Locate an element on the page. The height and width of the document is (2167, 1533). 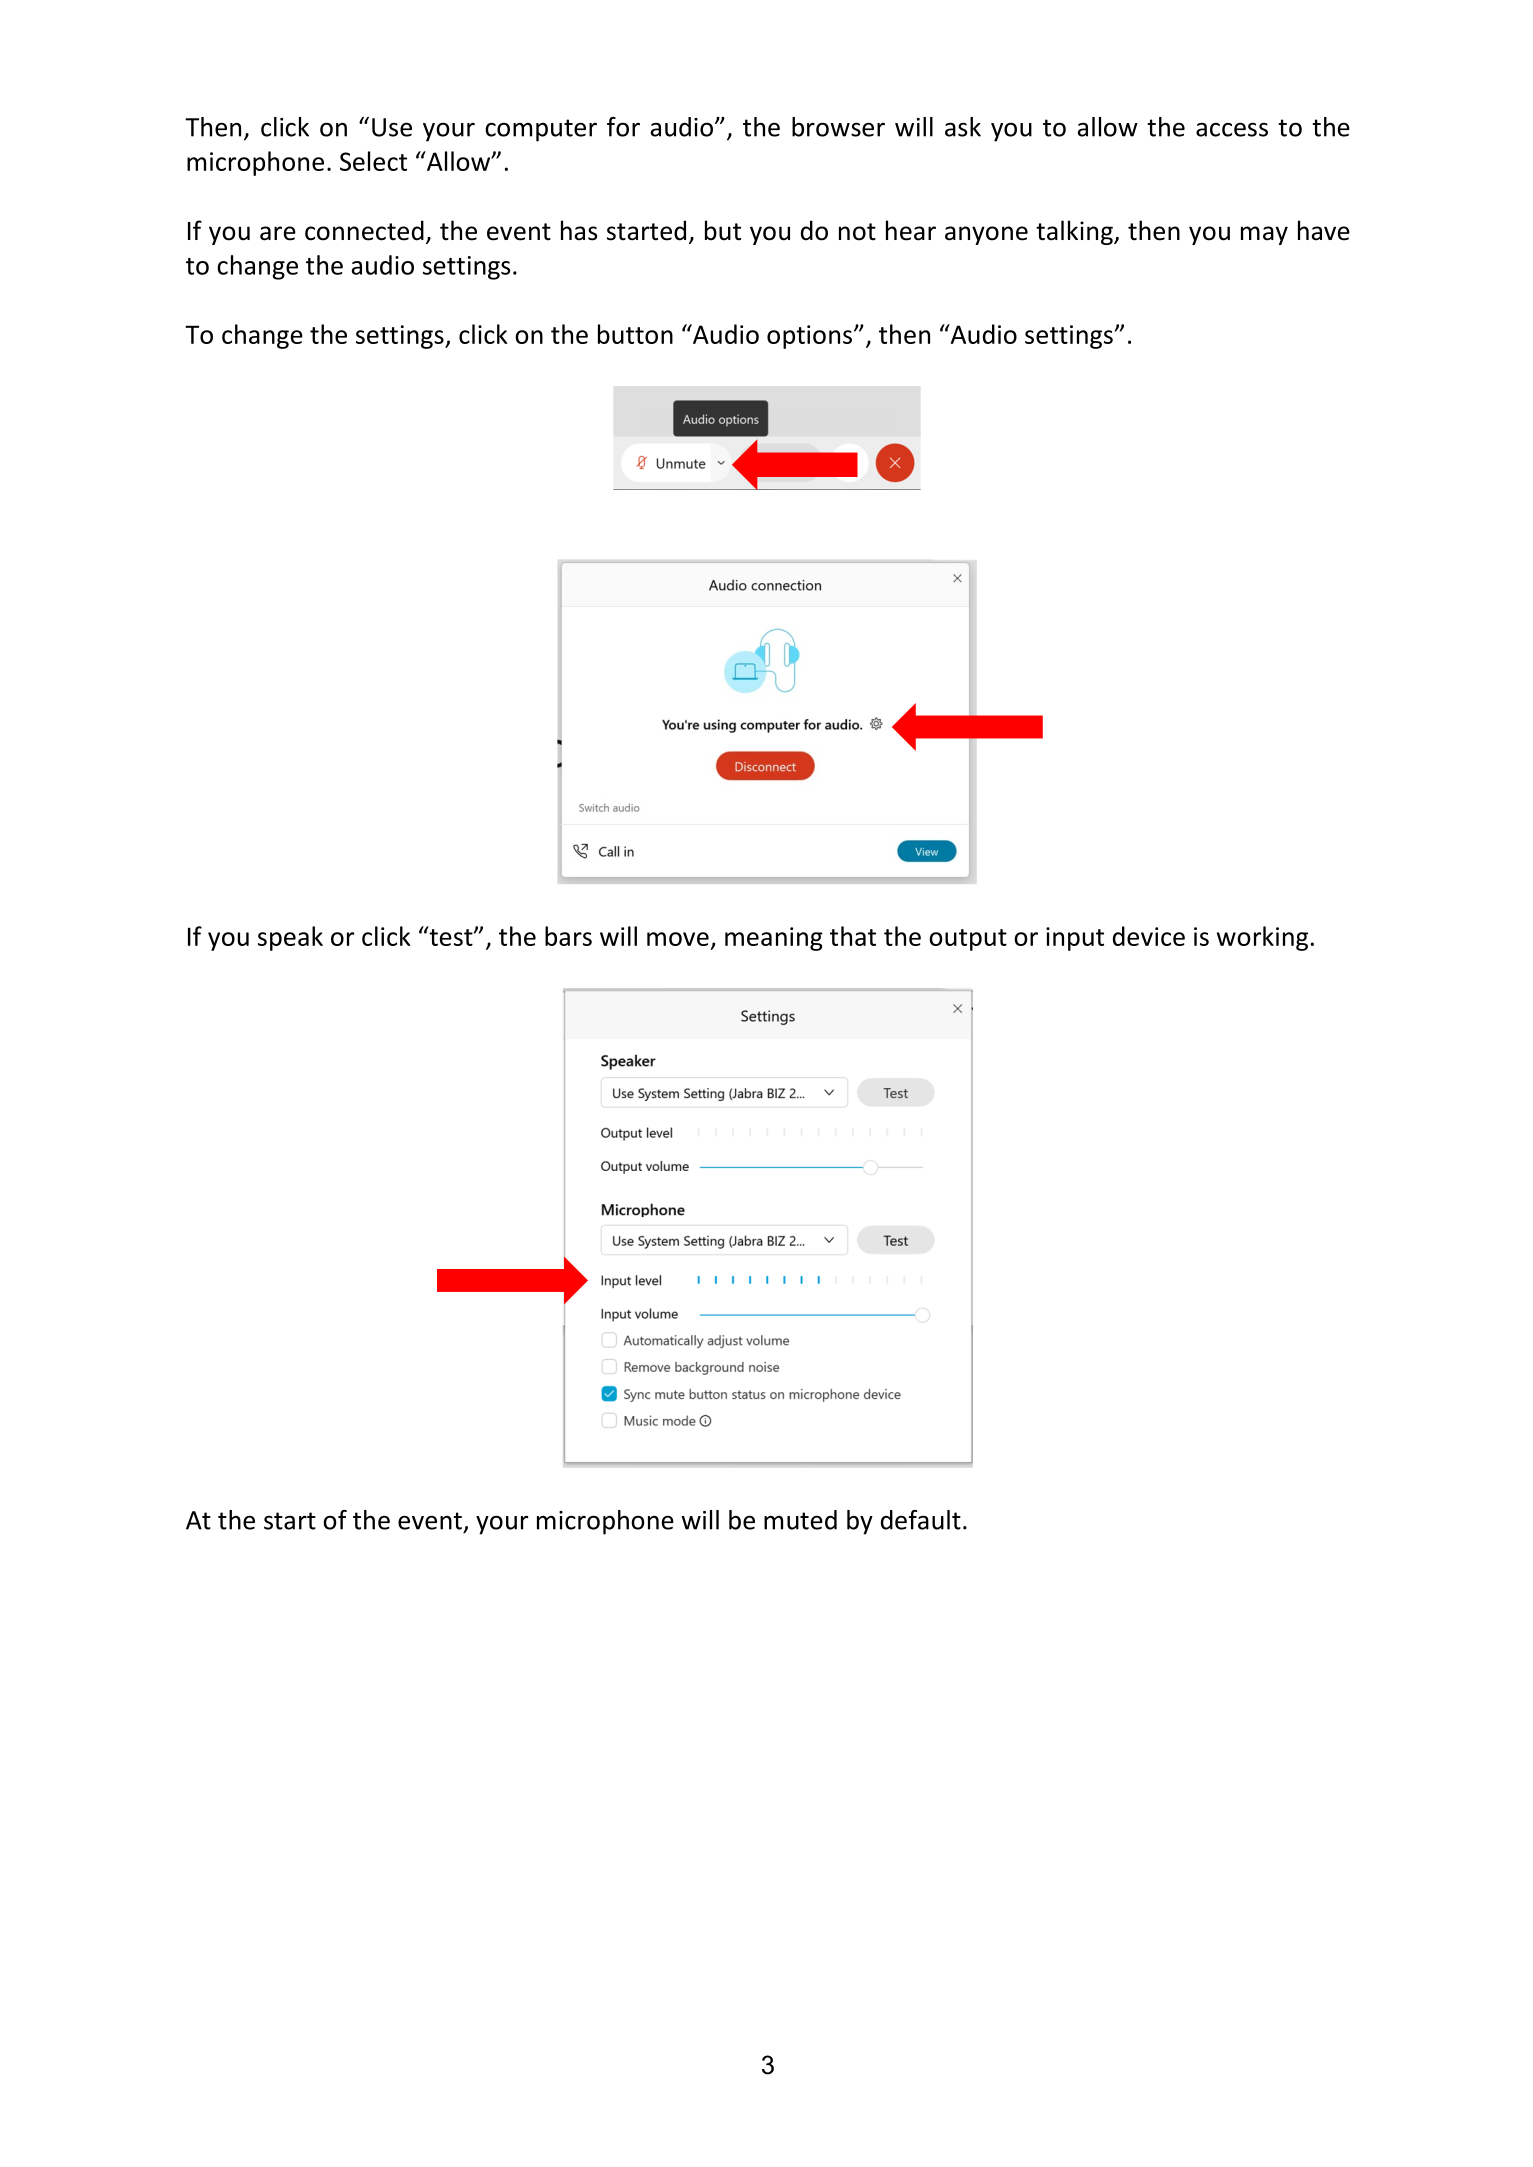
speak is located at coordinates (290, 938).
